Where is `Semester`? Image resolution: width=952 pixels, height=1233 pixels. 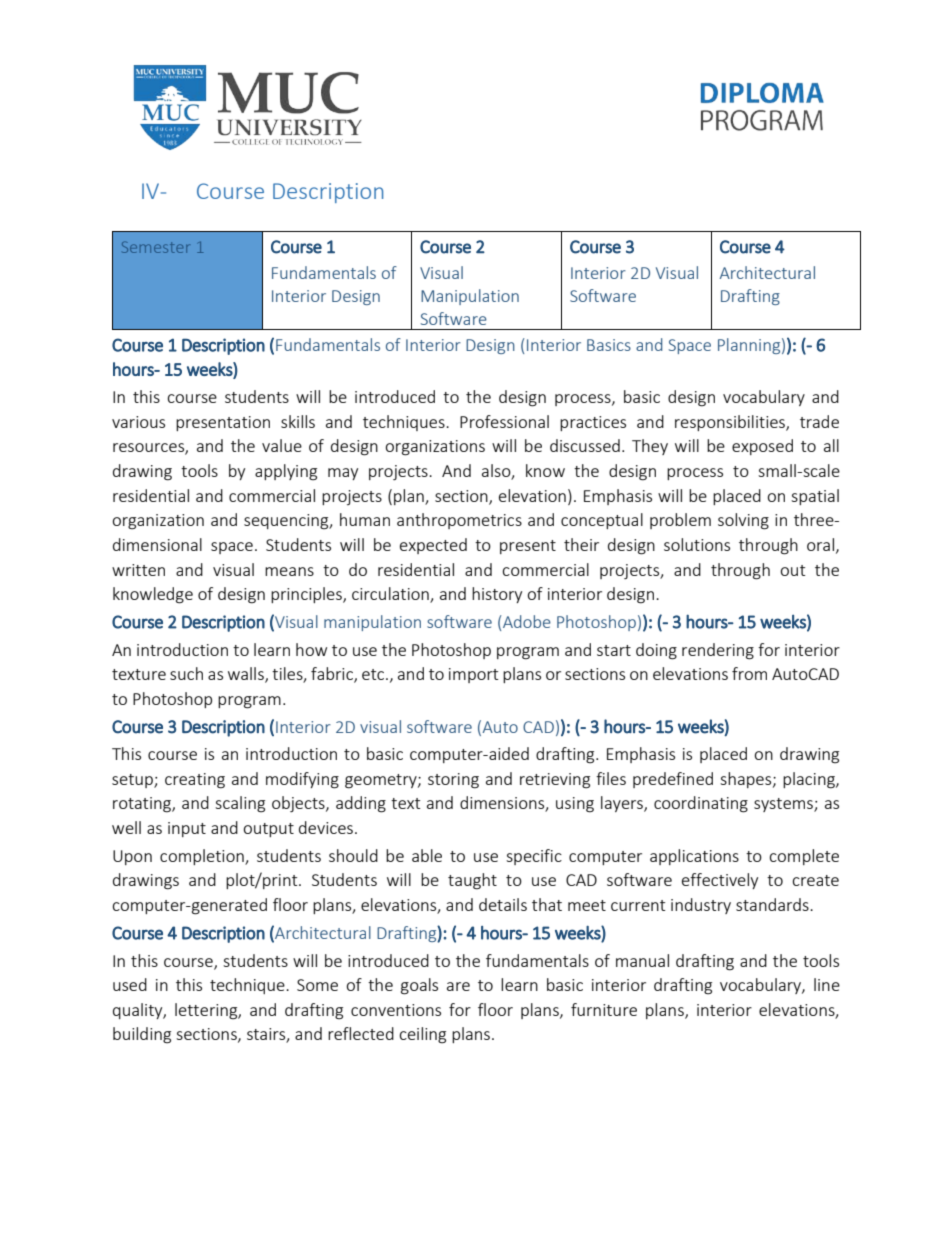 Semester is located at coordinates (156, 247).
